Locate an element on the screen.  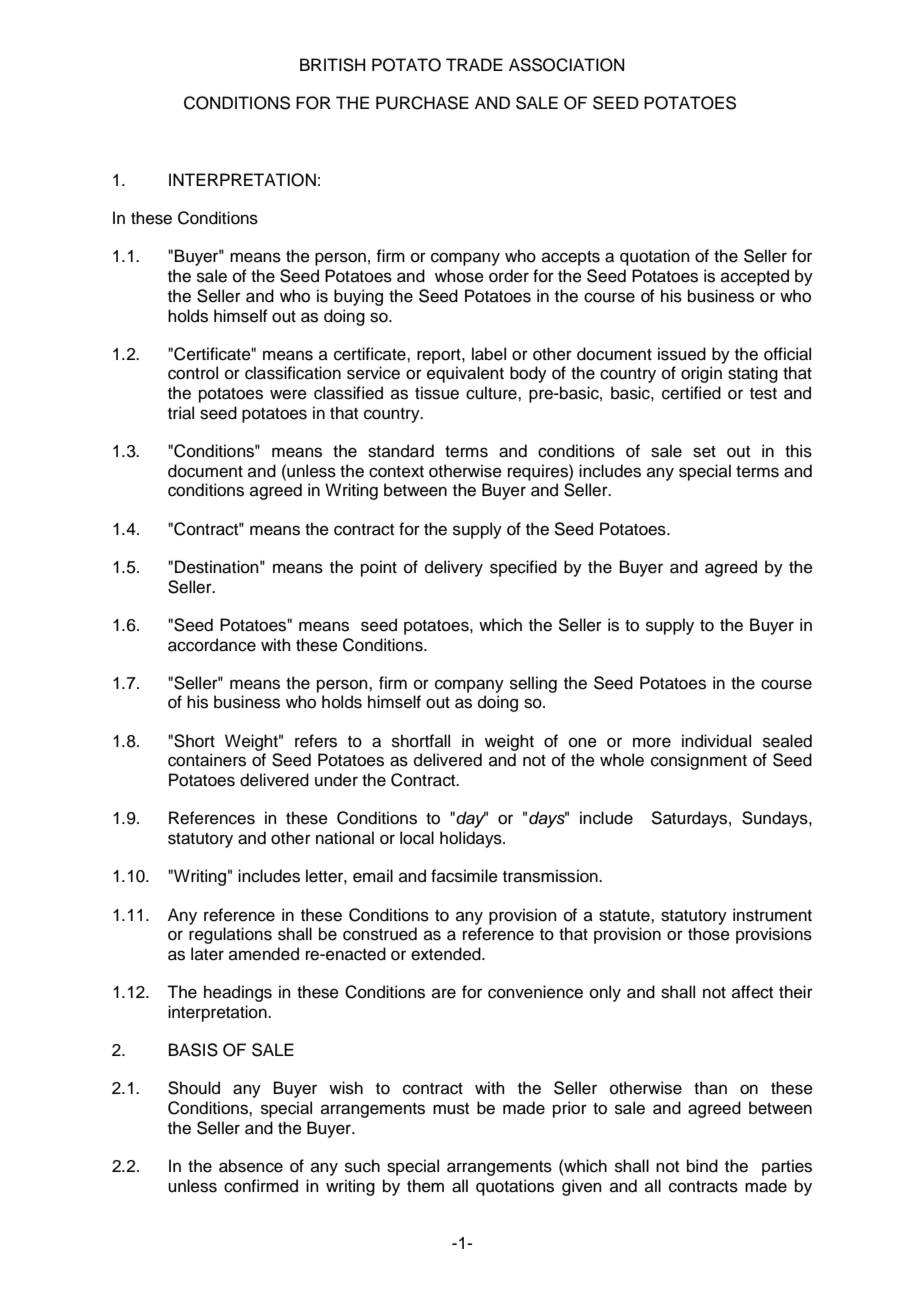
were is located at coordinates (288, 394).
